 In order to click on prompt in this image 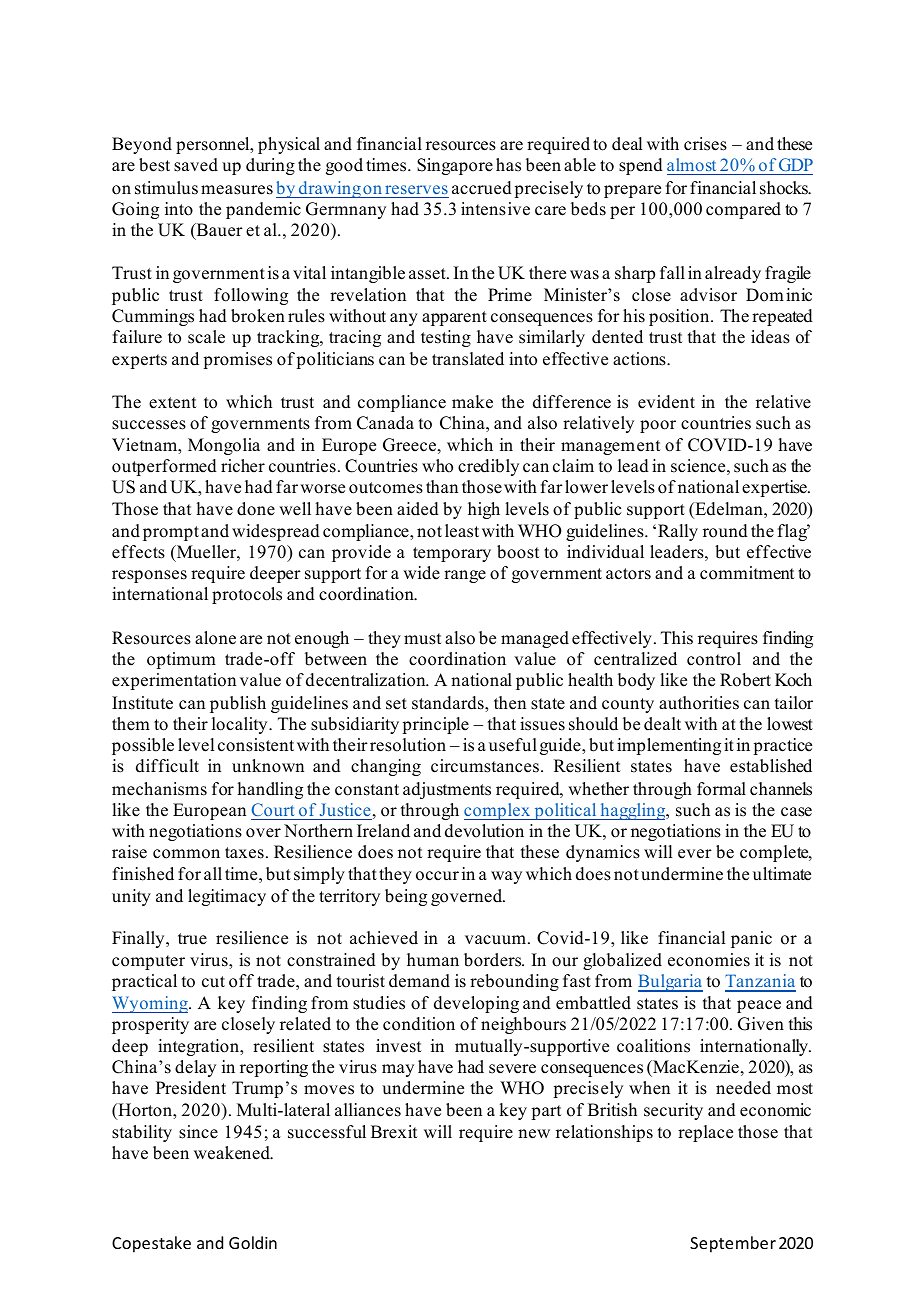, I will do `click(171, 533)`.
